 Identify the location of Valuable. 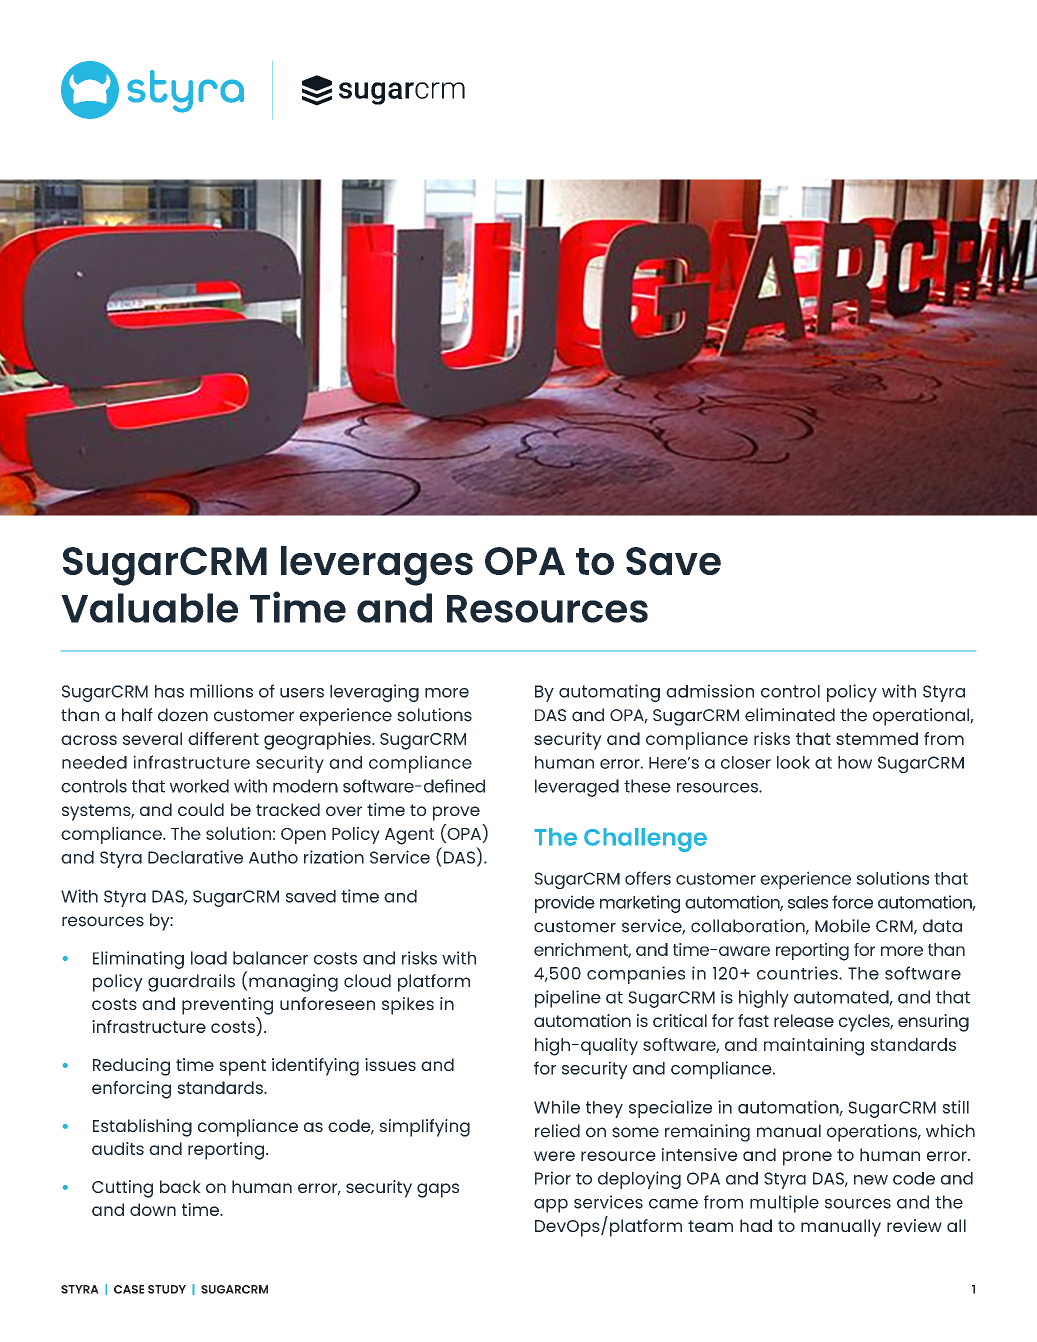
(149, 608).
